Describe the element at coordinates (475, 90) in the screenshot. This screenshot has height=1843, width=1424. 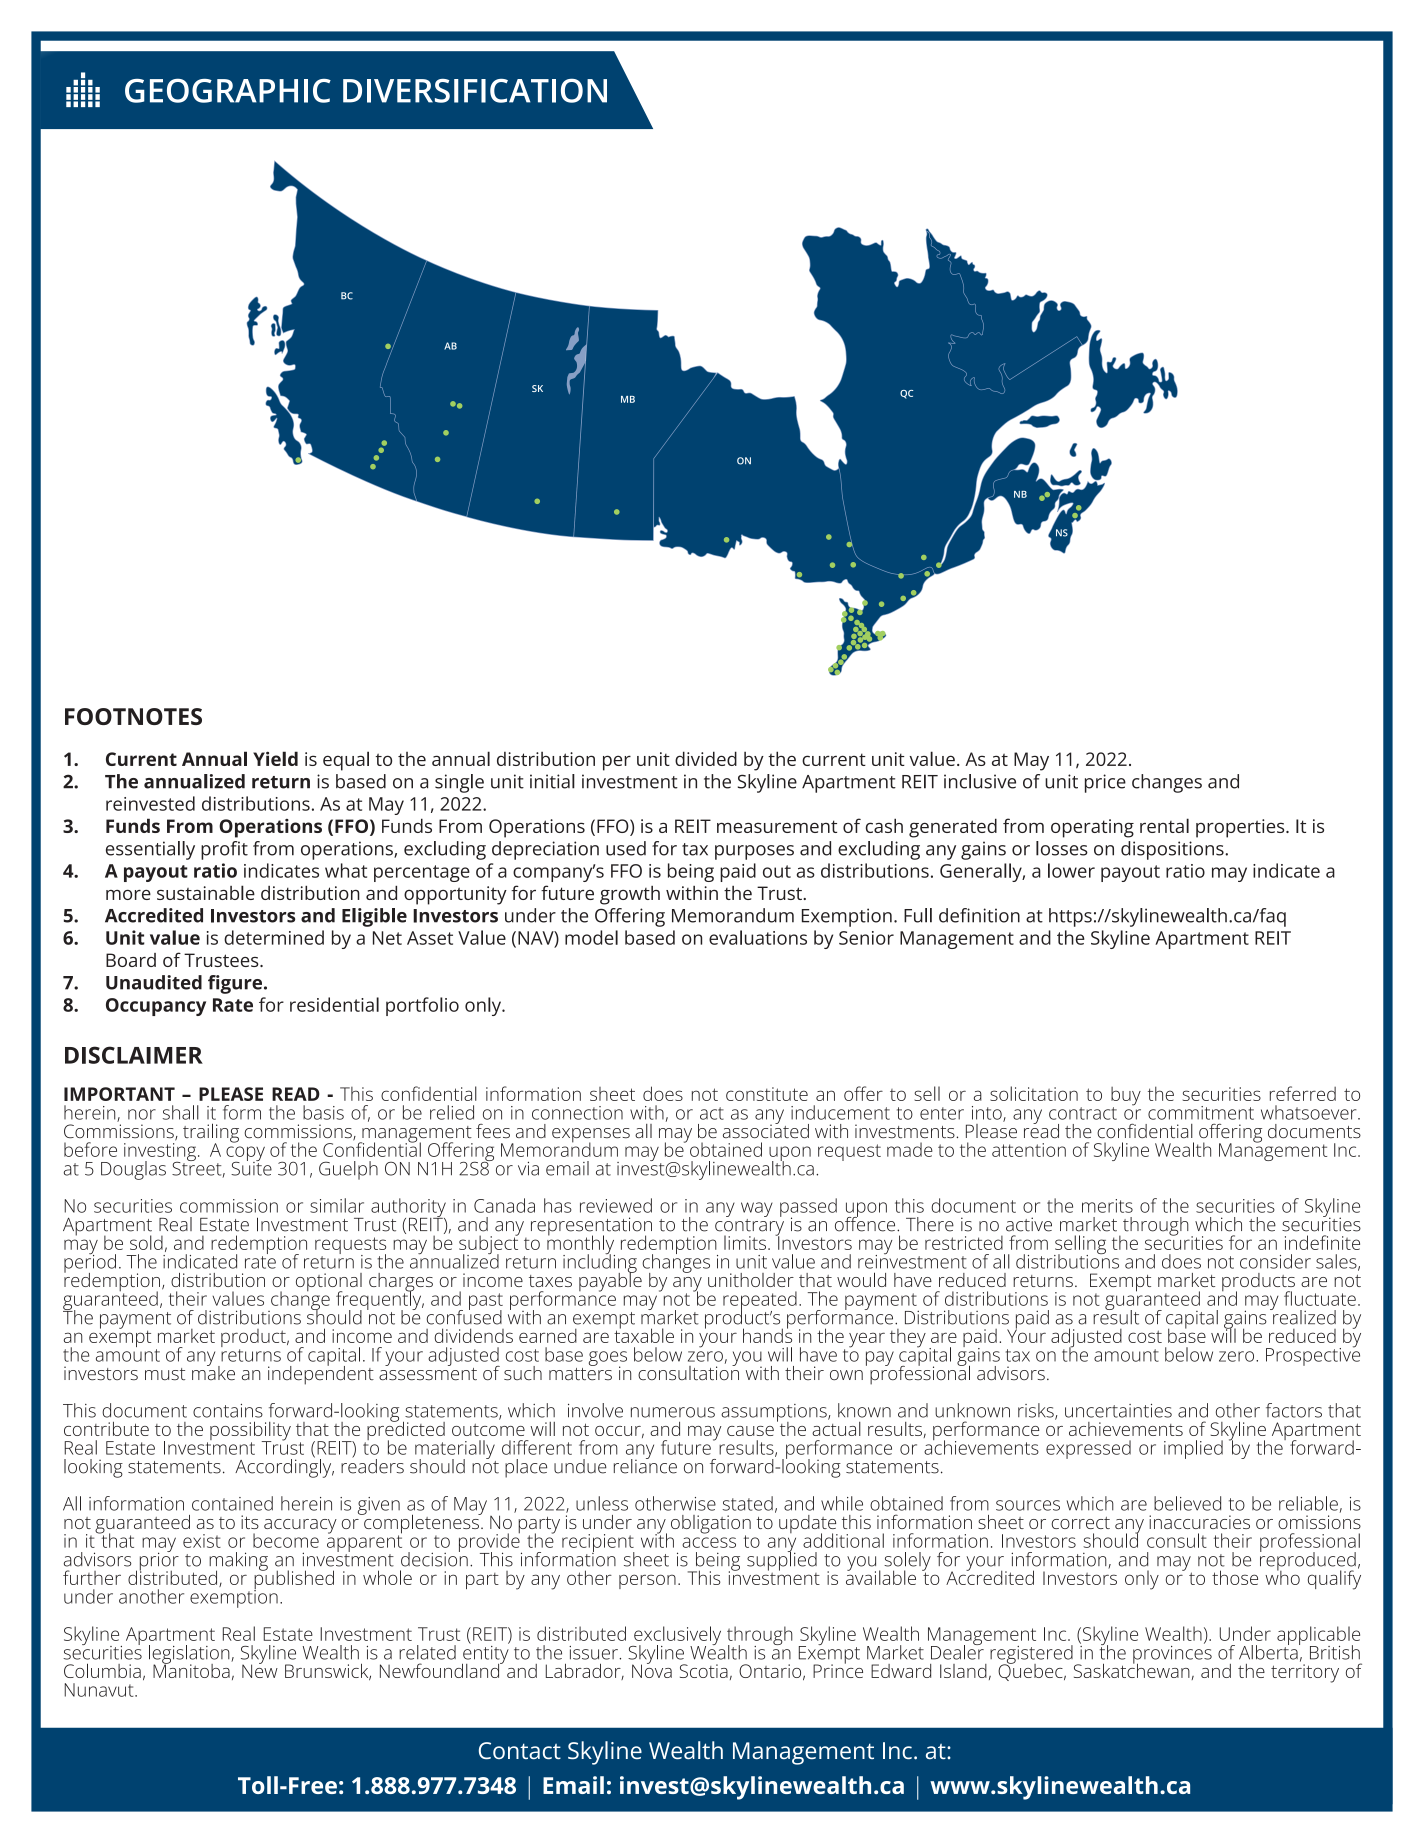
I see `DIVERSIFICATION` at that location.
